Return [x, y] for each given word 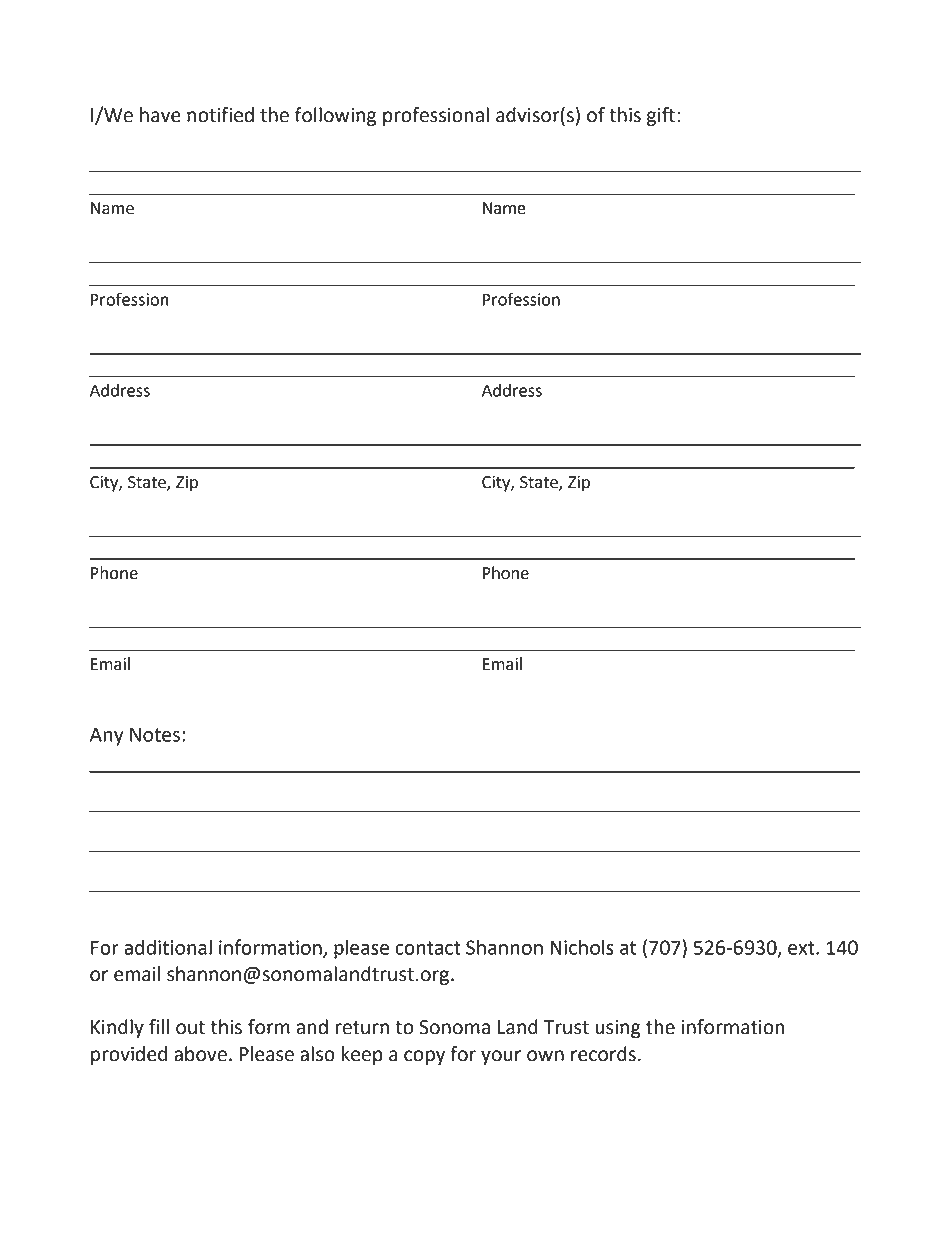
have [160, 115]
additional [168, 947]
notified [220, 115]
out [190, 1028]
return [362, 1028]
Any [107, 736]
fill [159, 1026]
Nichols [582, 947]
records [603, 1054]
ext [802, 948]
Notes [155, 734]
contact [428, 948]
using [618, 1029]
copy [424, 1057]
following [335, 116]
